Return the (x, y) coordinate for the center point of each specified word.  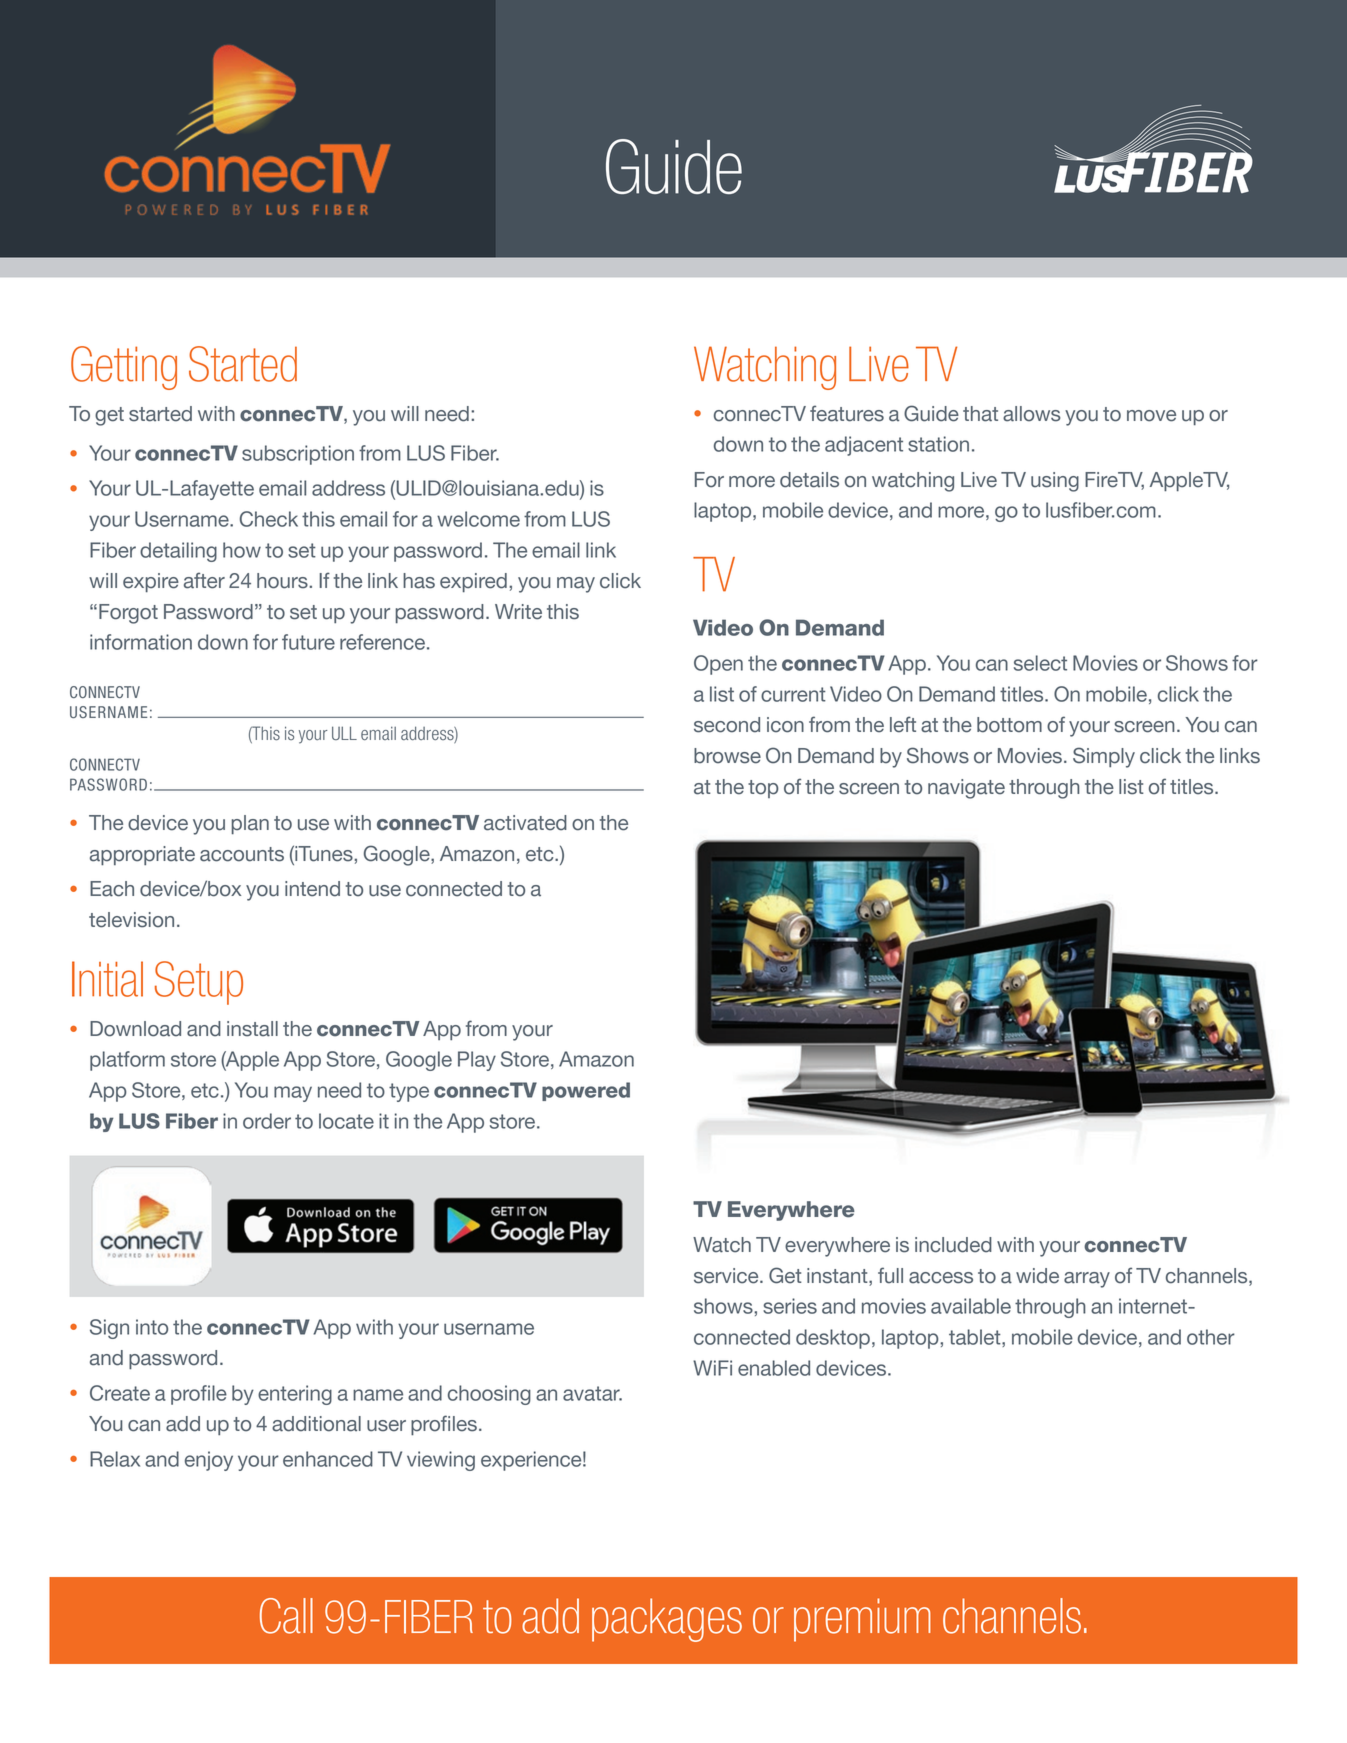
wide (1037, 1276)
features (847, 413)
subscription (298, 455)
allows (1032, 414)
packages (667, 1620)
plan (250, 825)
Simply (1104, 757)
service (727, 1276)
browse (727, 756)
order (267, 1121)
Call (286, 1616)
